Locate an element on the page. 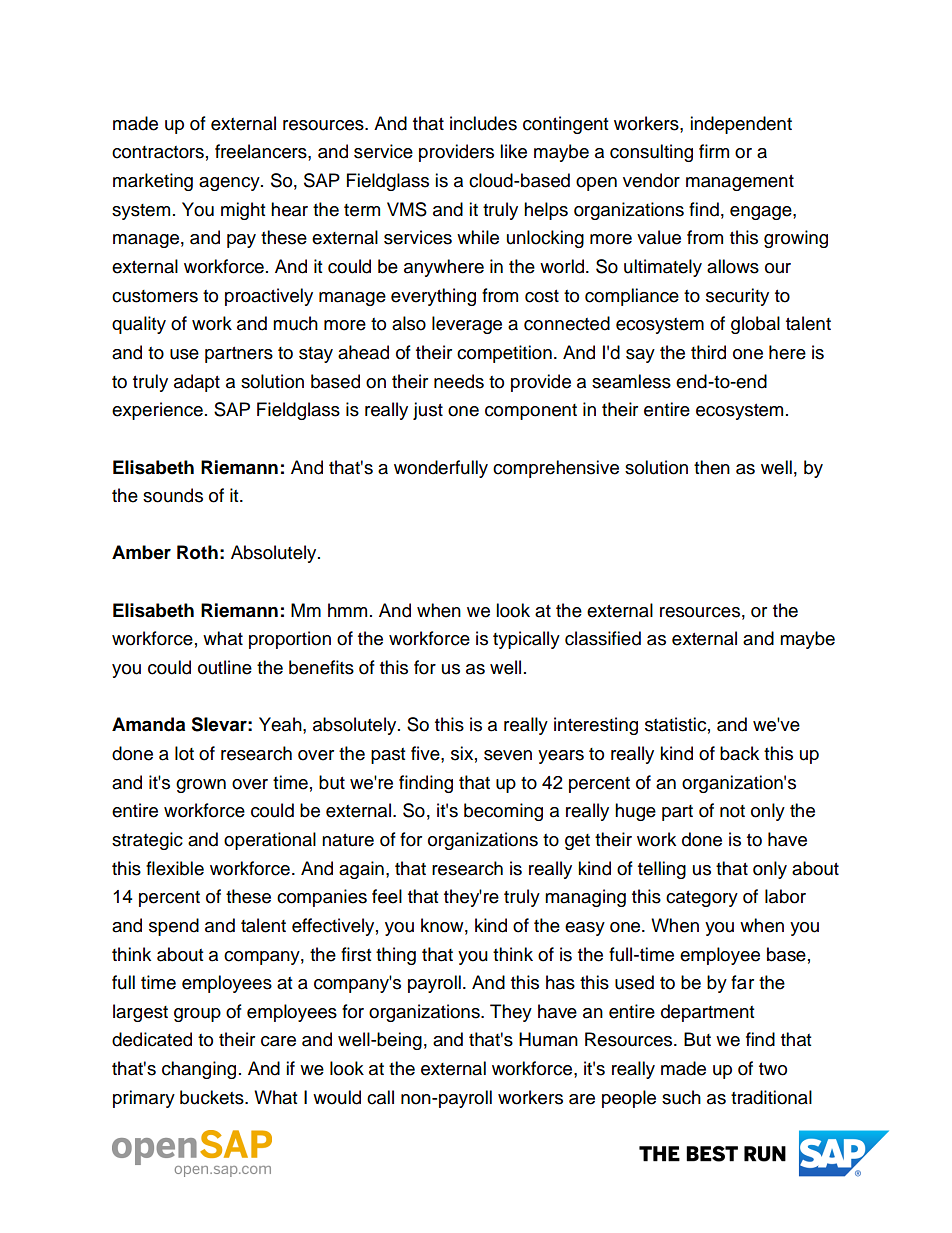 The image size is (952, 1233). Human is located at coordinates (548, 1039).
